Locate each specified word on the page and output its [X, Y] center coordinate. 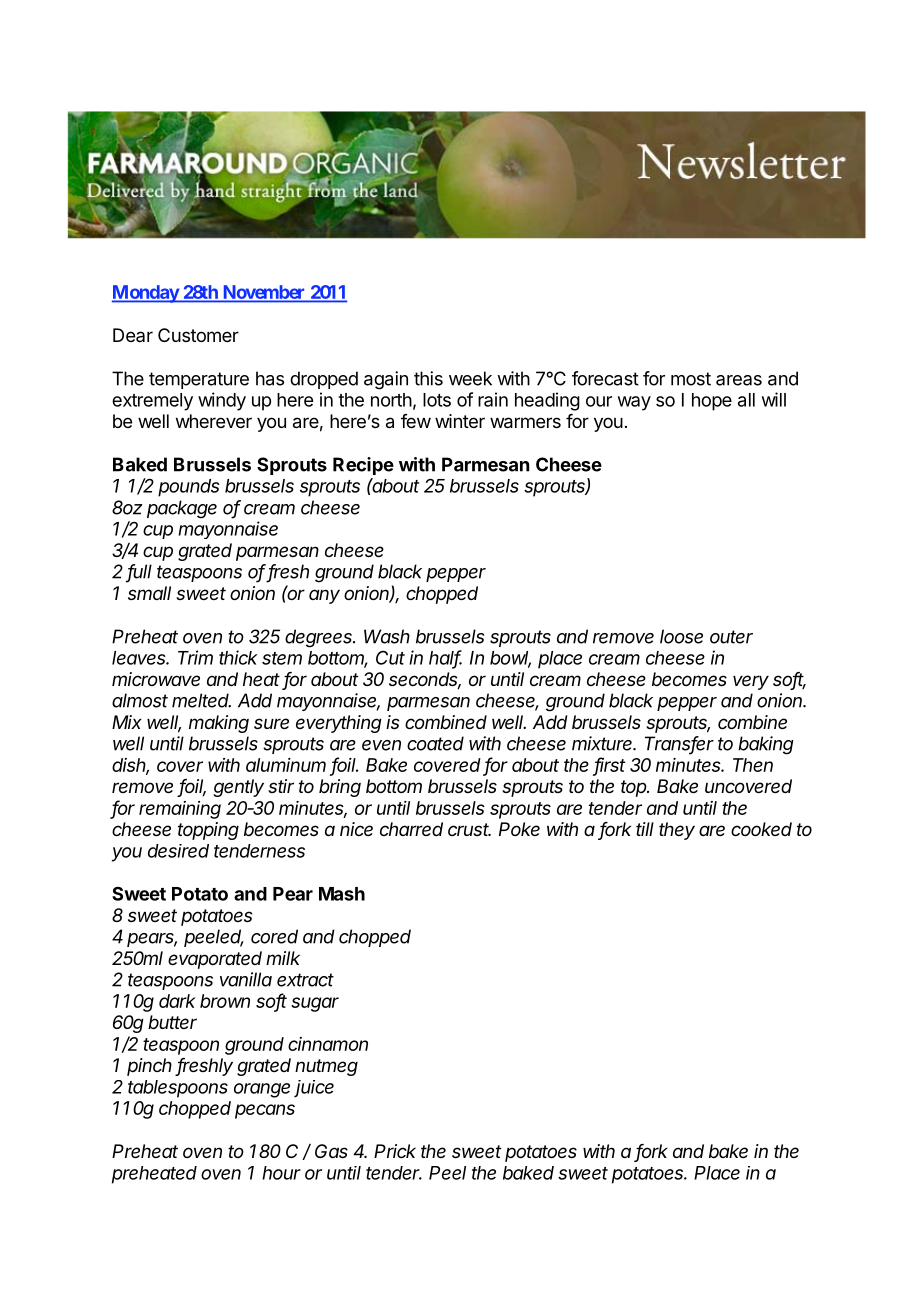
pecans [265, 1111]
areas [739, 380]
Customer [198, 335]
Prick [395, 1151]
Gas [331, 1151]
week [470, 378]
